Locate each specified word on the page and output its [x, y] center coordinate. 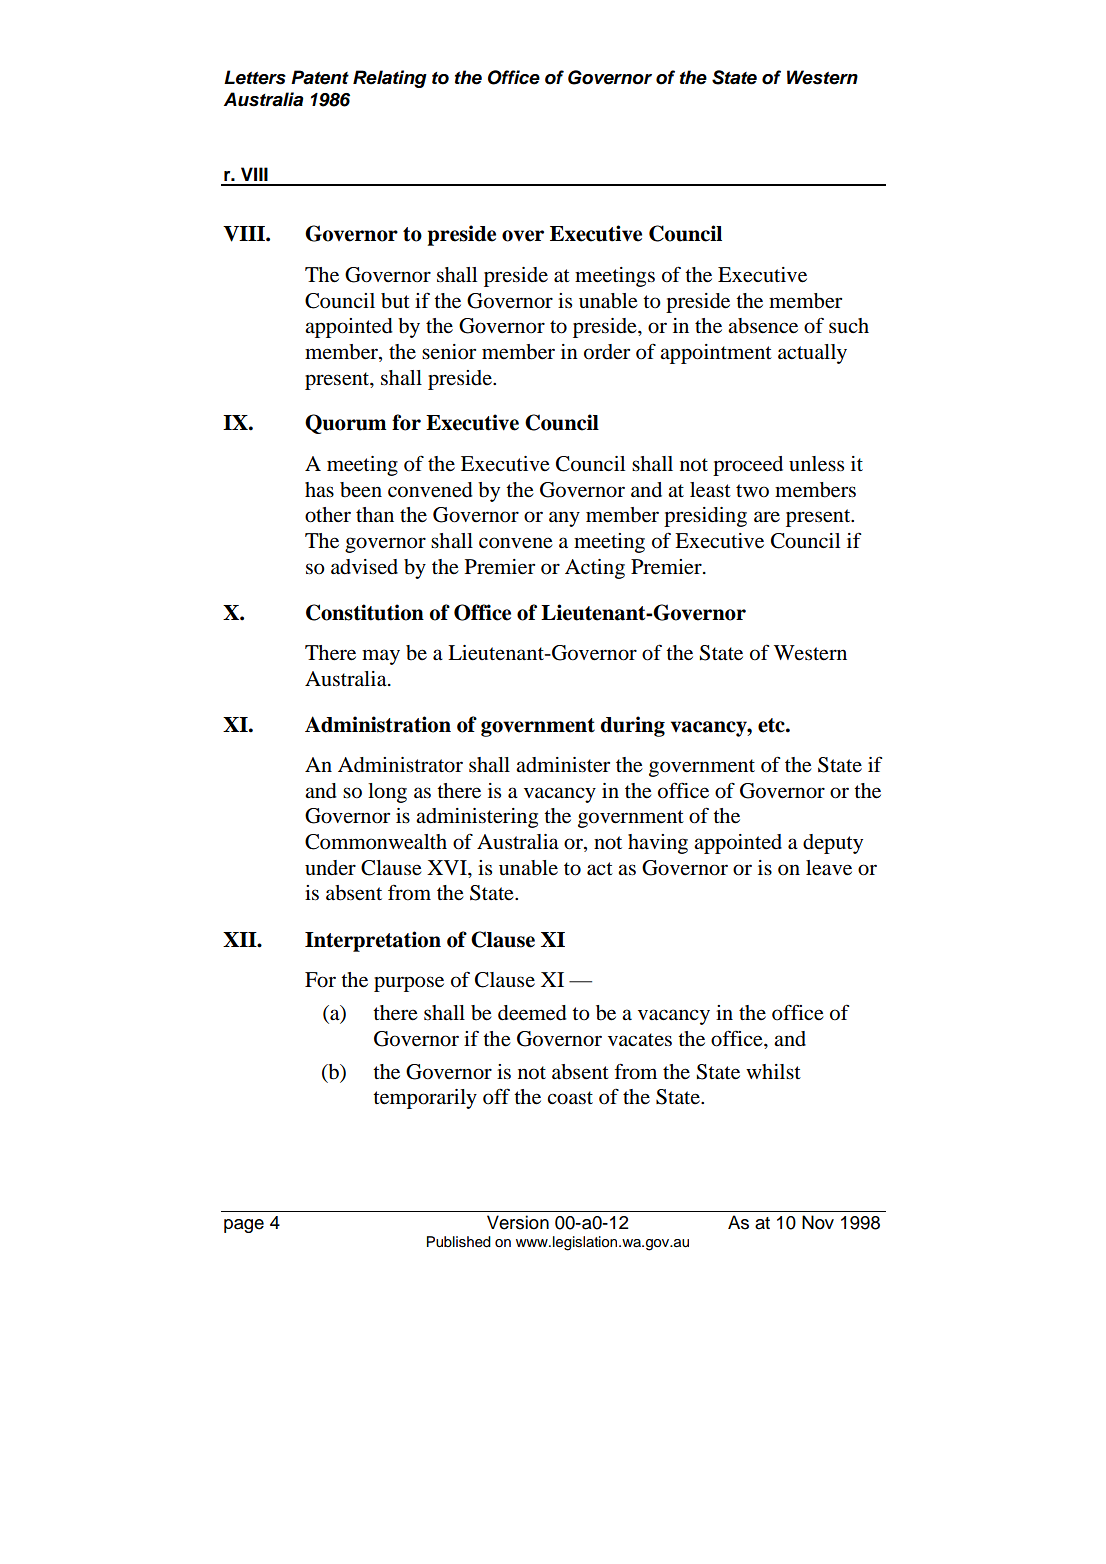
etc [772, 725]
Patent [320, 77]
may [381, 657]
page [244, 1226]
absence [763, 326]
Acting [595, 569]
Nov [818, 1222]
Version [518, 1222]
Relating [390, 79]
